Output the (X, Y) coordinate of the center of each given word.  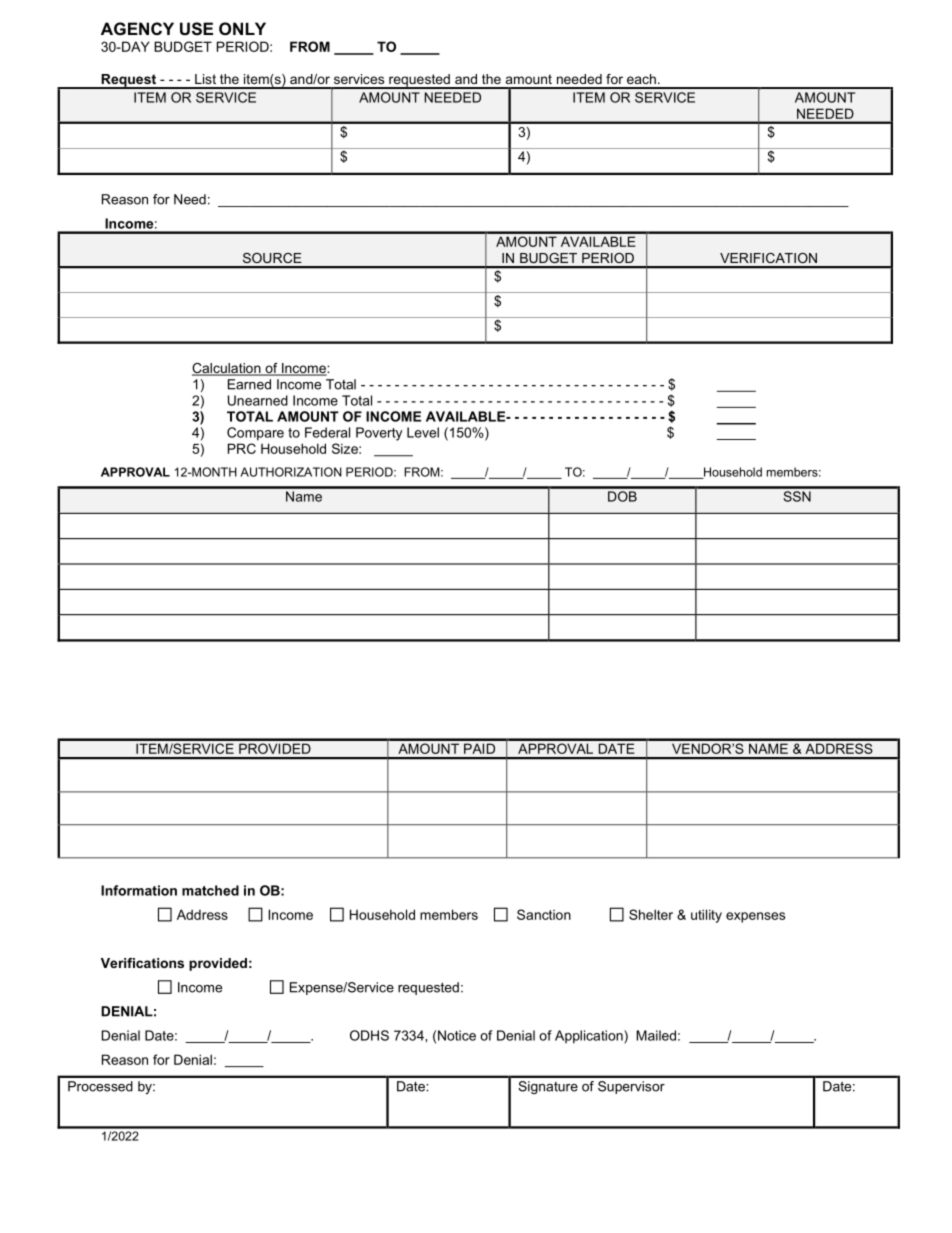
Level (423, 432)
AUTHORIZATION (291, 472)
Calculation (227, 369)
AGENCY (137, 28)
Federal (327, 432)
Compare (255, 434)
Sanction (544, 914)
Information (139, 890)
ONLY (242, 28)
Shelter (651, 914)
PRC (242, 448)
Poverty (379, 434)
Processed (100, 1086)
